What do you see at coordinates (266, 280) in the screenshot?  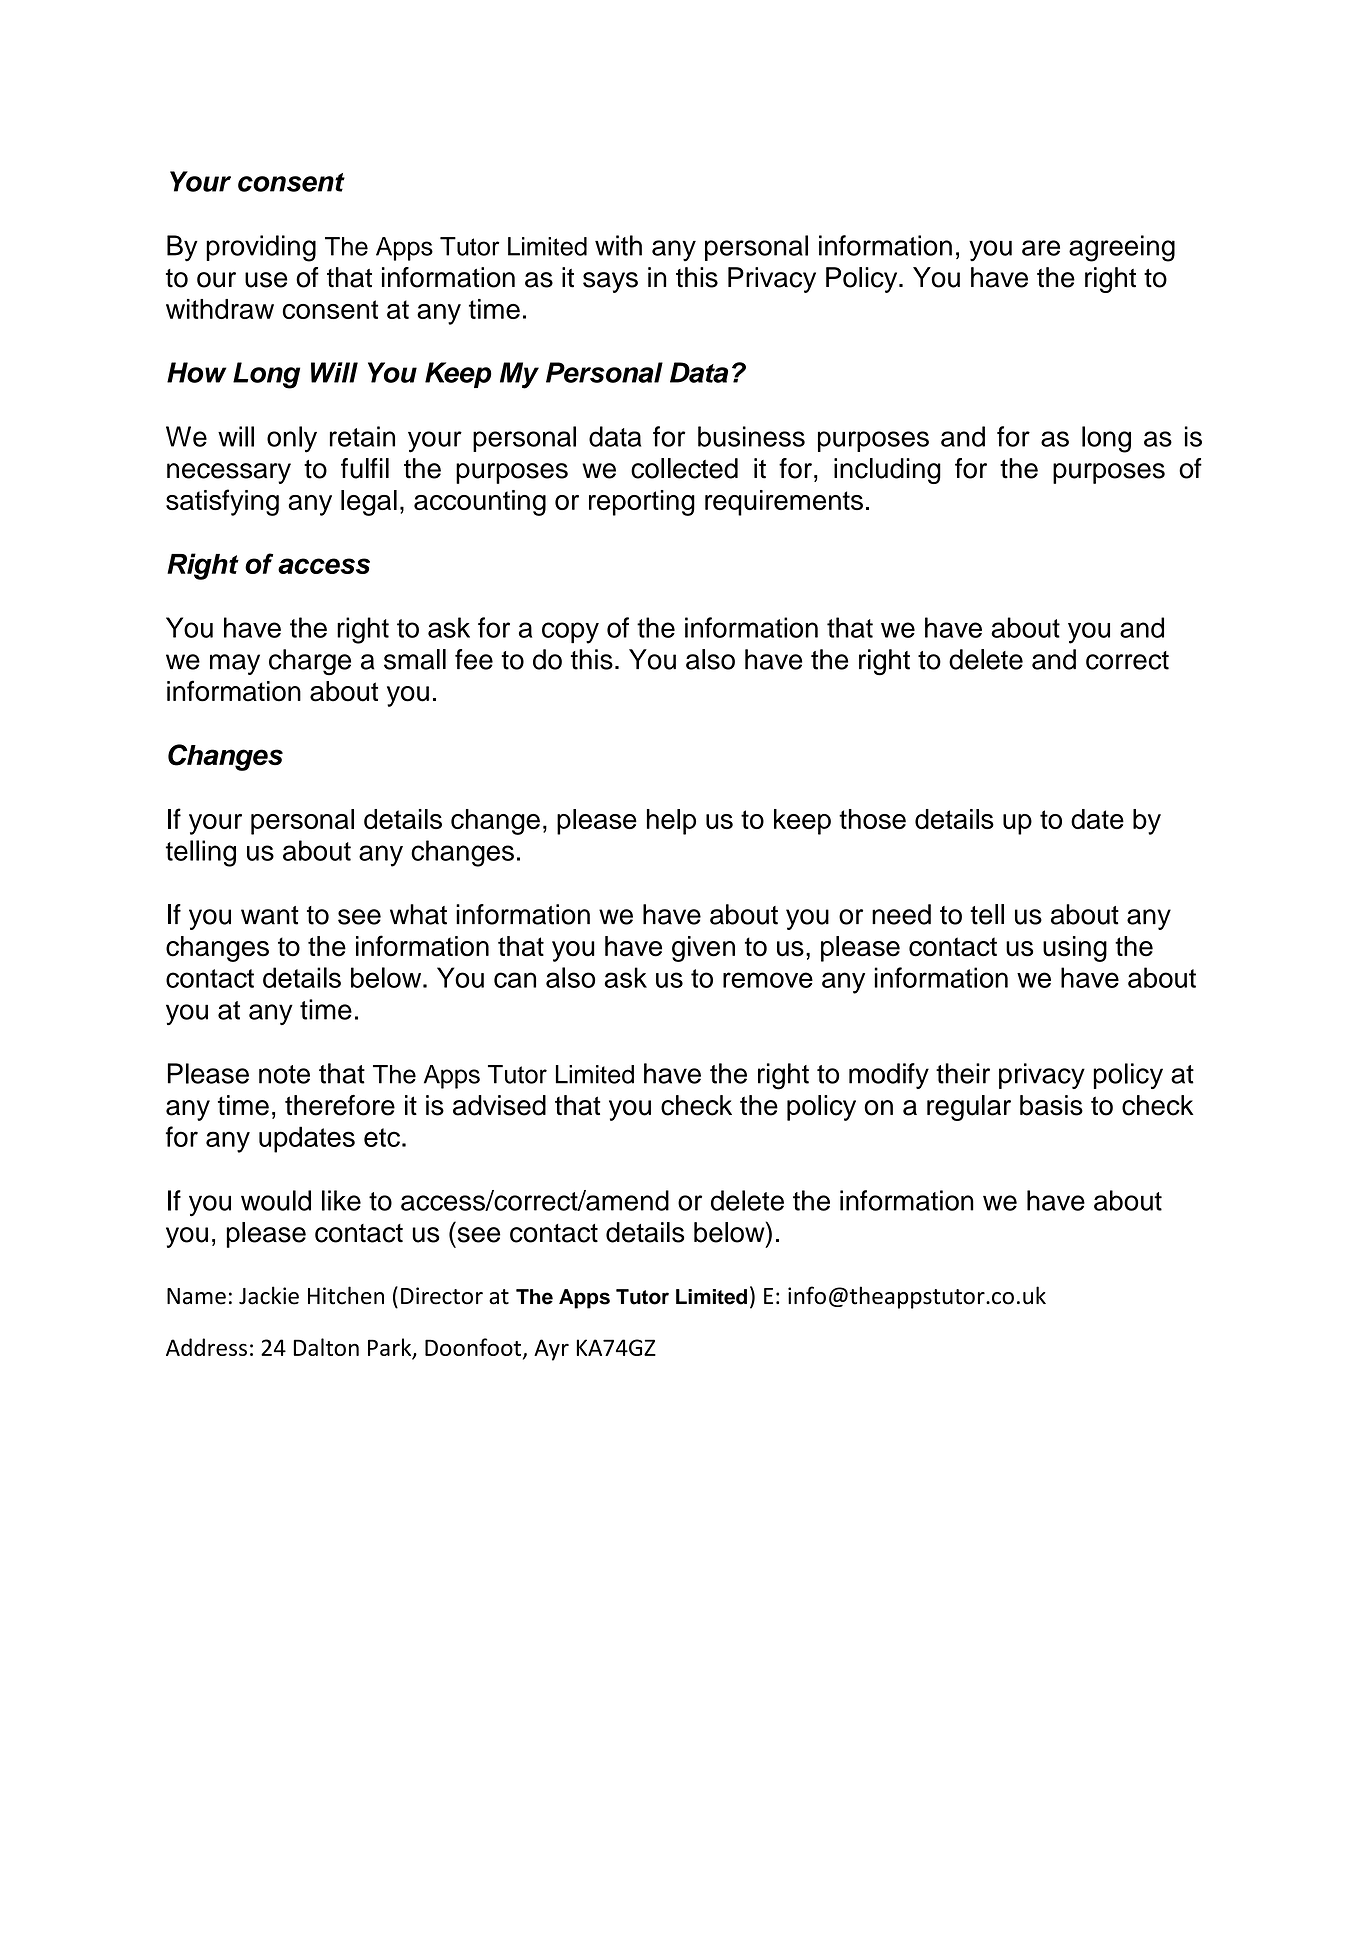 I see `use` at bounding box center [266, 280].
